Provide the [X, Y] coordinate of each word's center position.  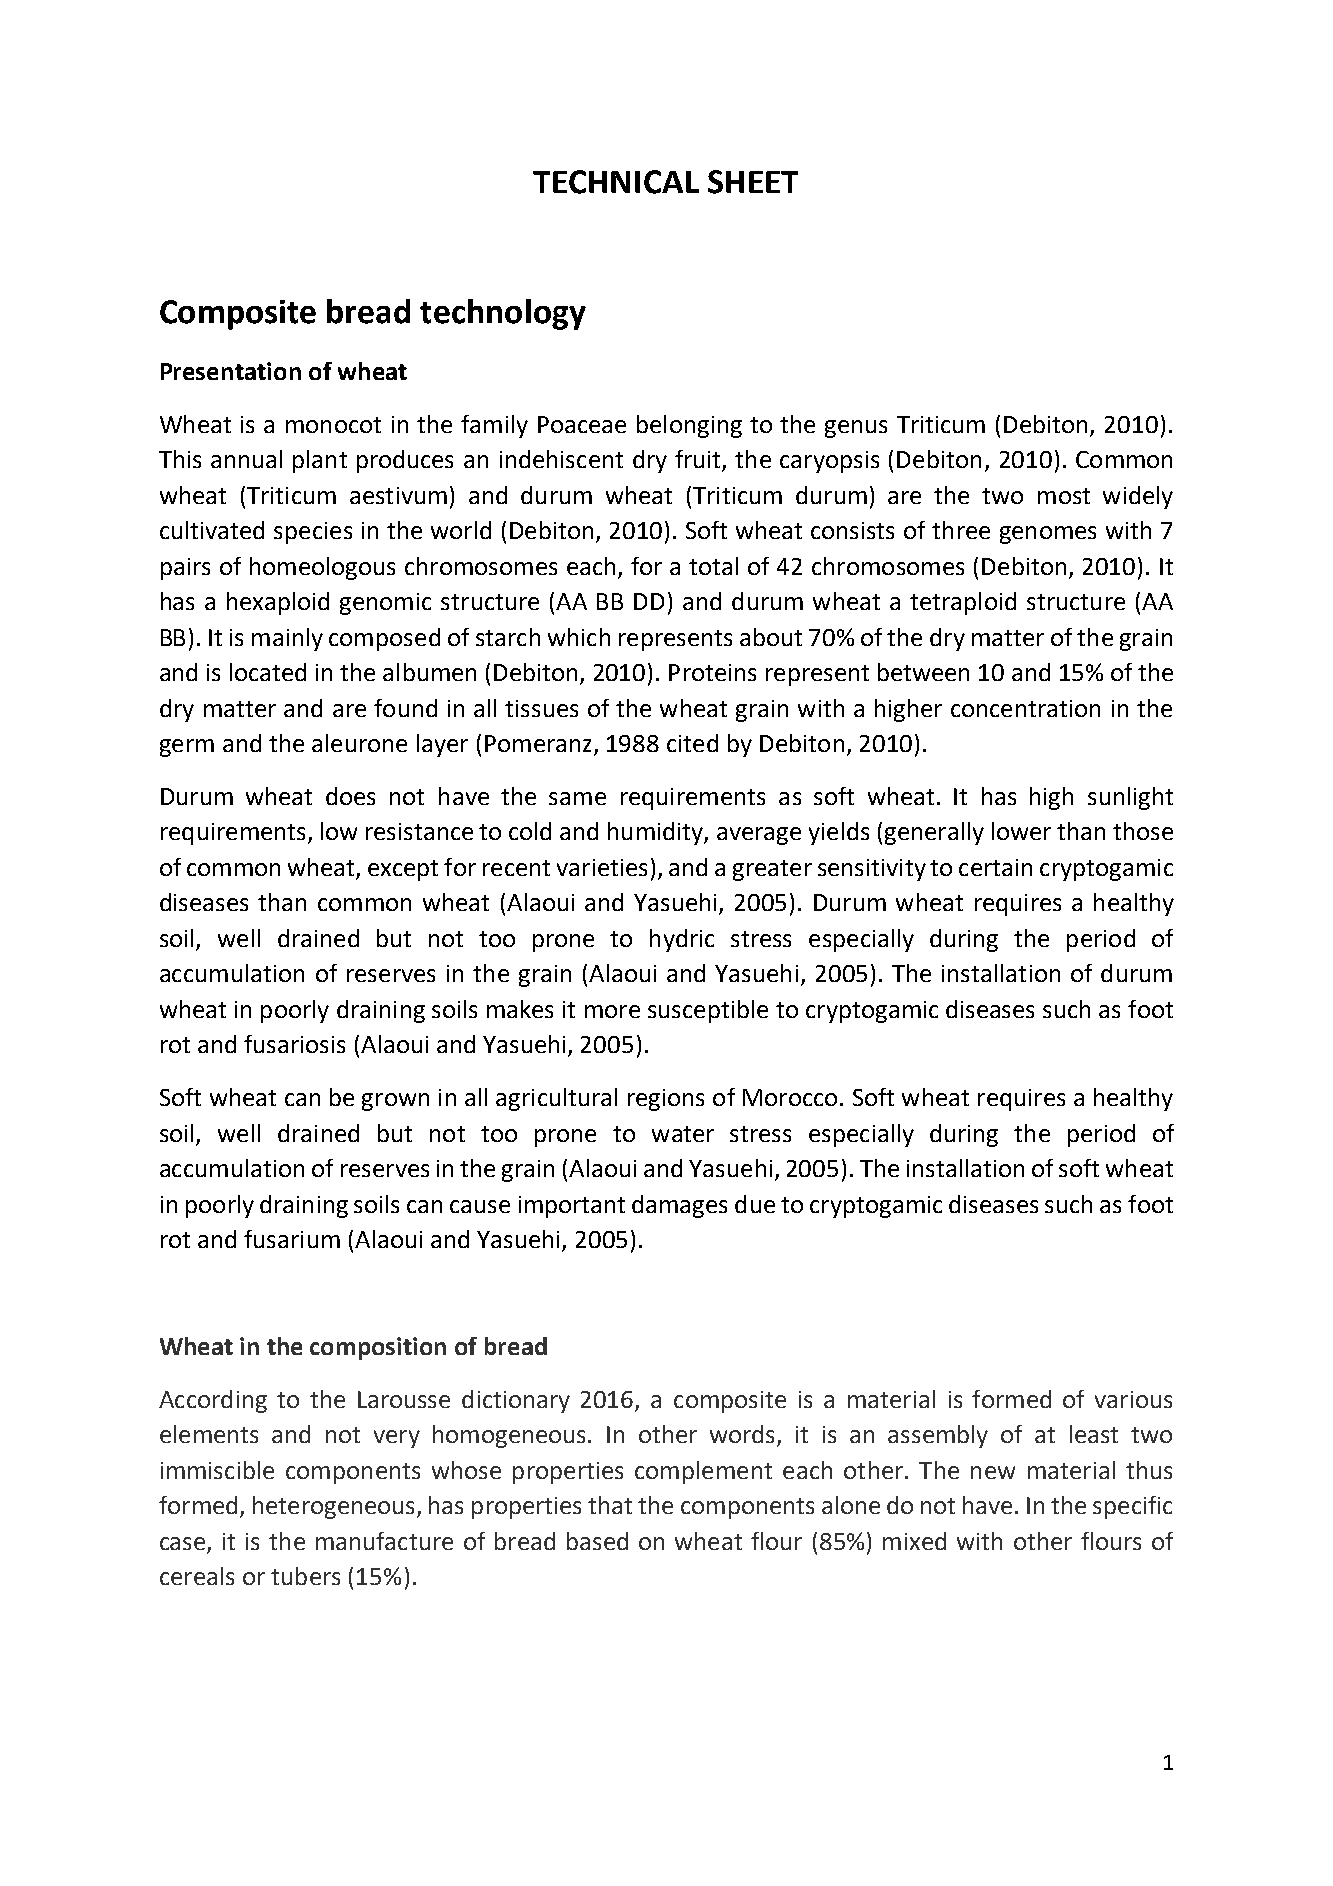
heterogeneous [335, 1507]
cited [692, 743]
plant [320, 461]
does [350, 796]
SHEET [753, 182]
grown [395, 1102]
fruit [699, 460]
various [1133, 1399]
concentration [1025, 708]
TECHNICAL [616, 182]
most [1064, 496]
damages [679, 1206]
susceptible [708, 1011]
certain [995, 867]
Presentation [231, 371]
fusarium [292, 1239]
